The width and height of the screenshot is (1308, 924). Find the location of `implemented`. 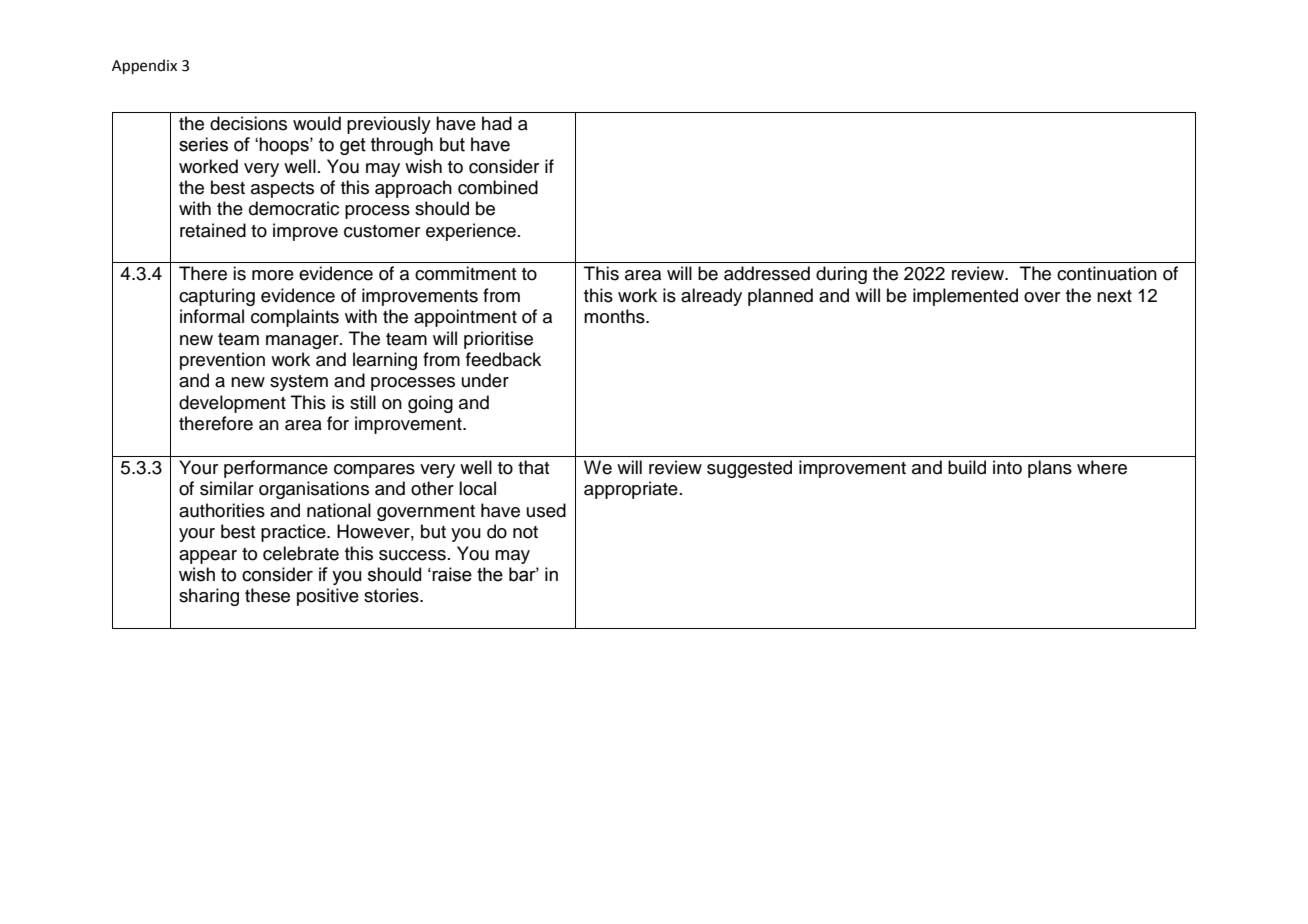

implemented is located at coordinates (965, 297).
